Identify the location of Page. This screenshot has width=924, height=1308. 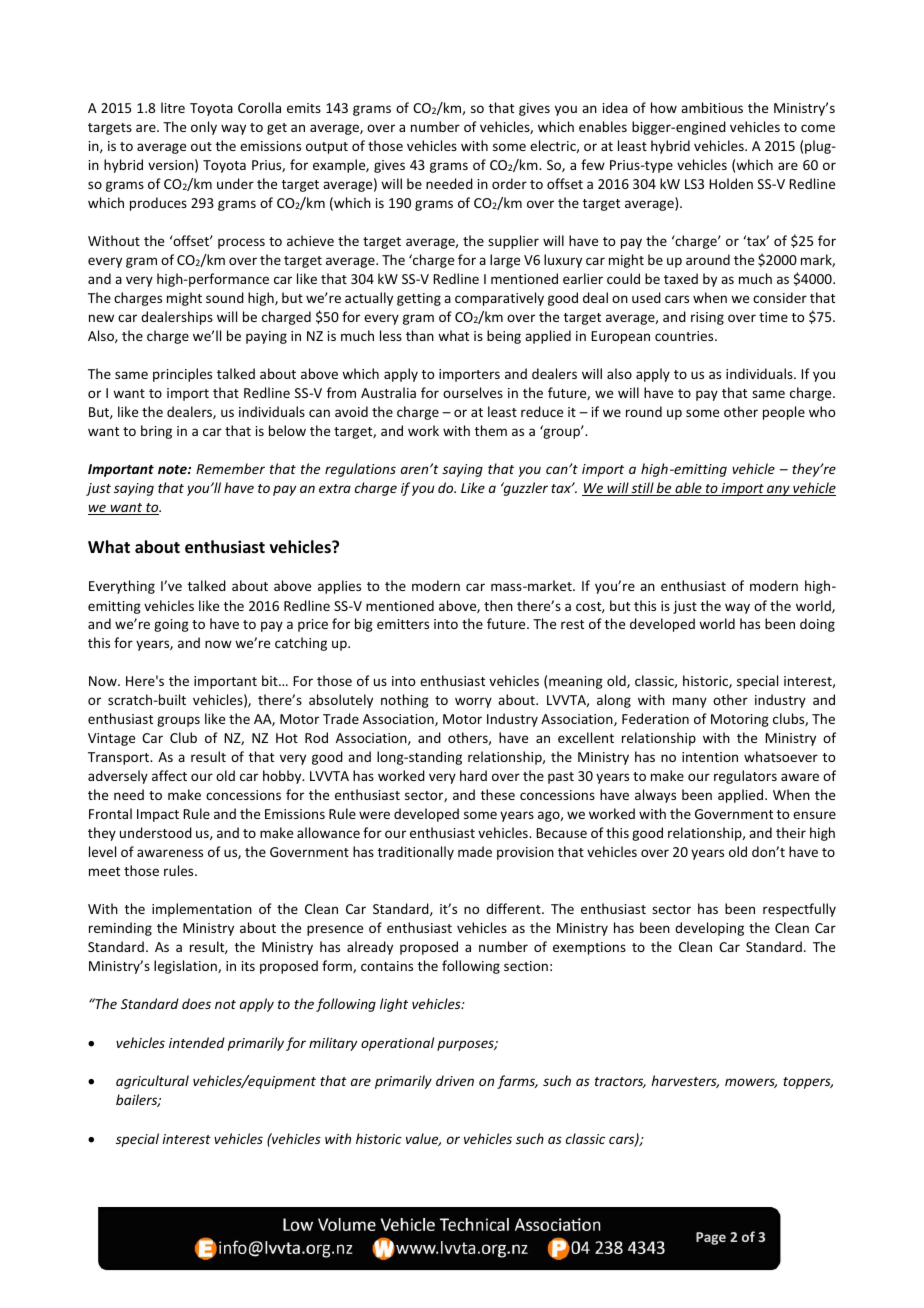
(711, 1238).
